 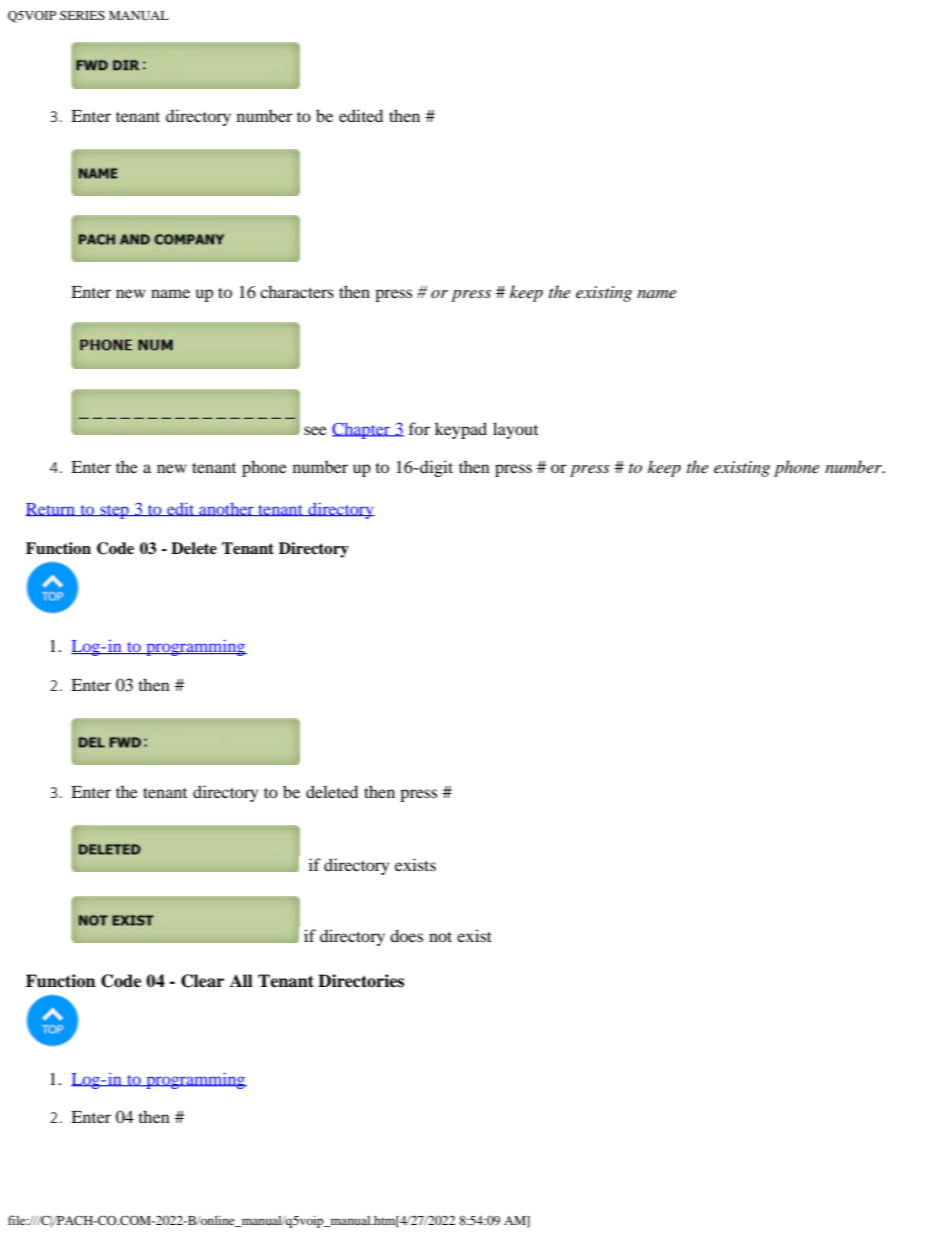 I want to click on SERIES, so click(x=82, y=15).
